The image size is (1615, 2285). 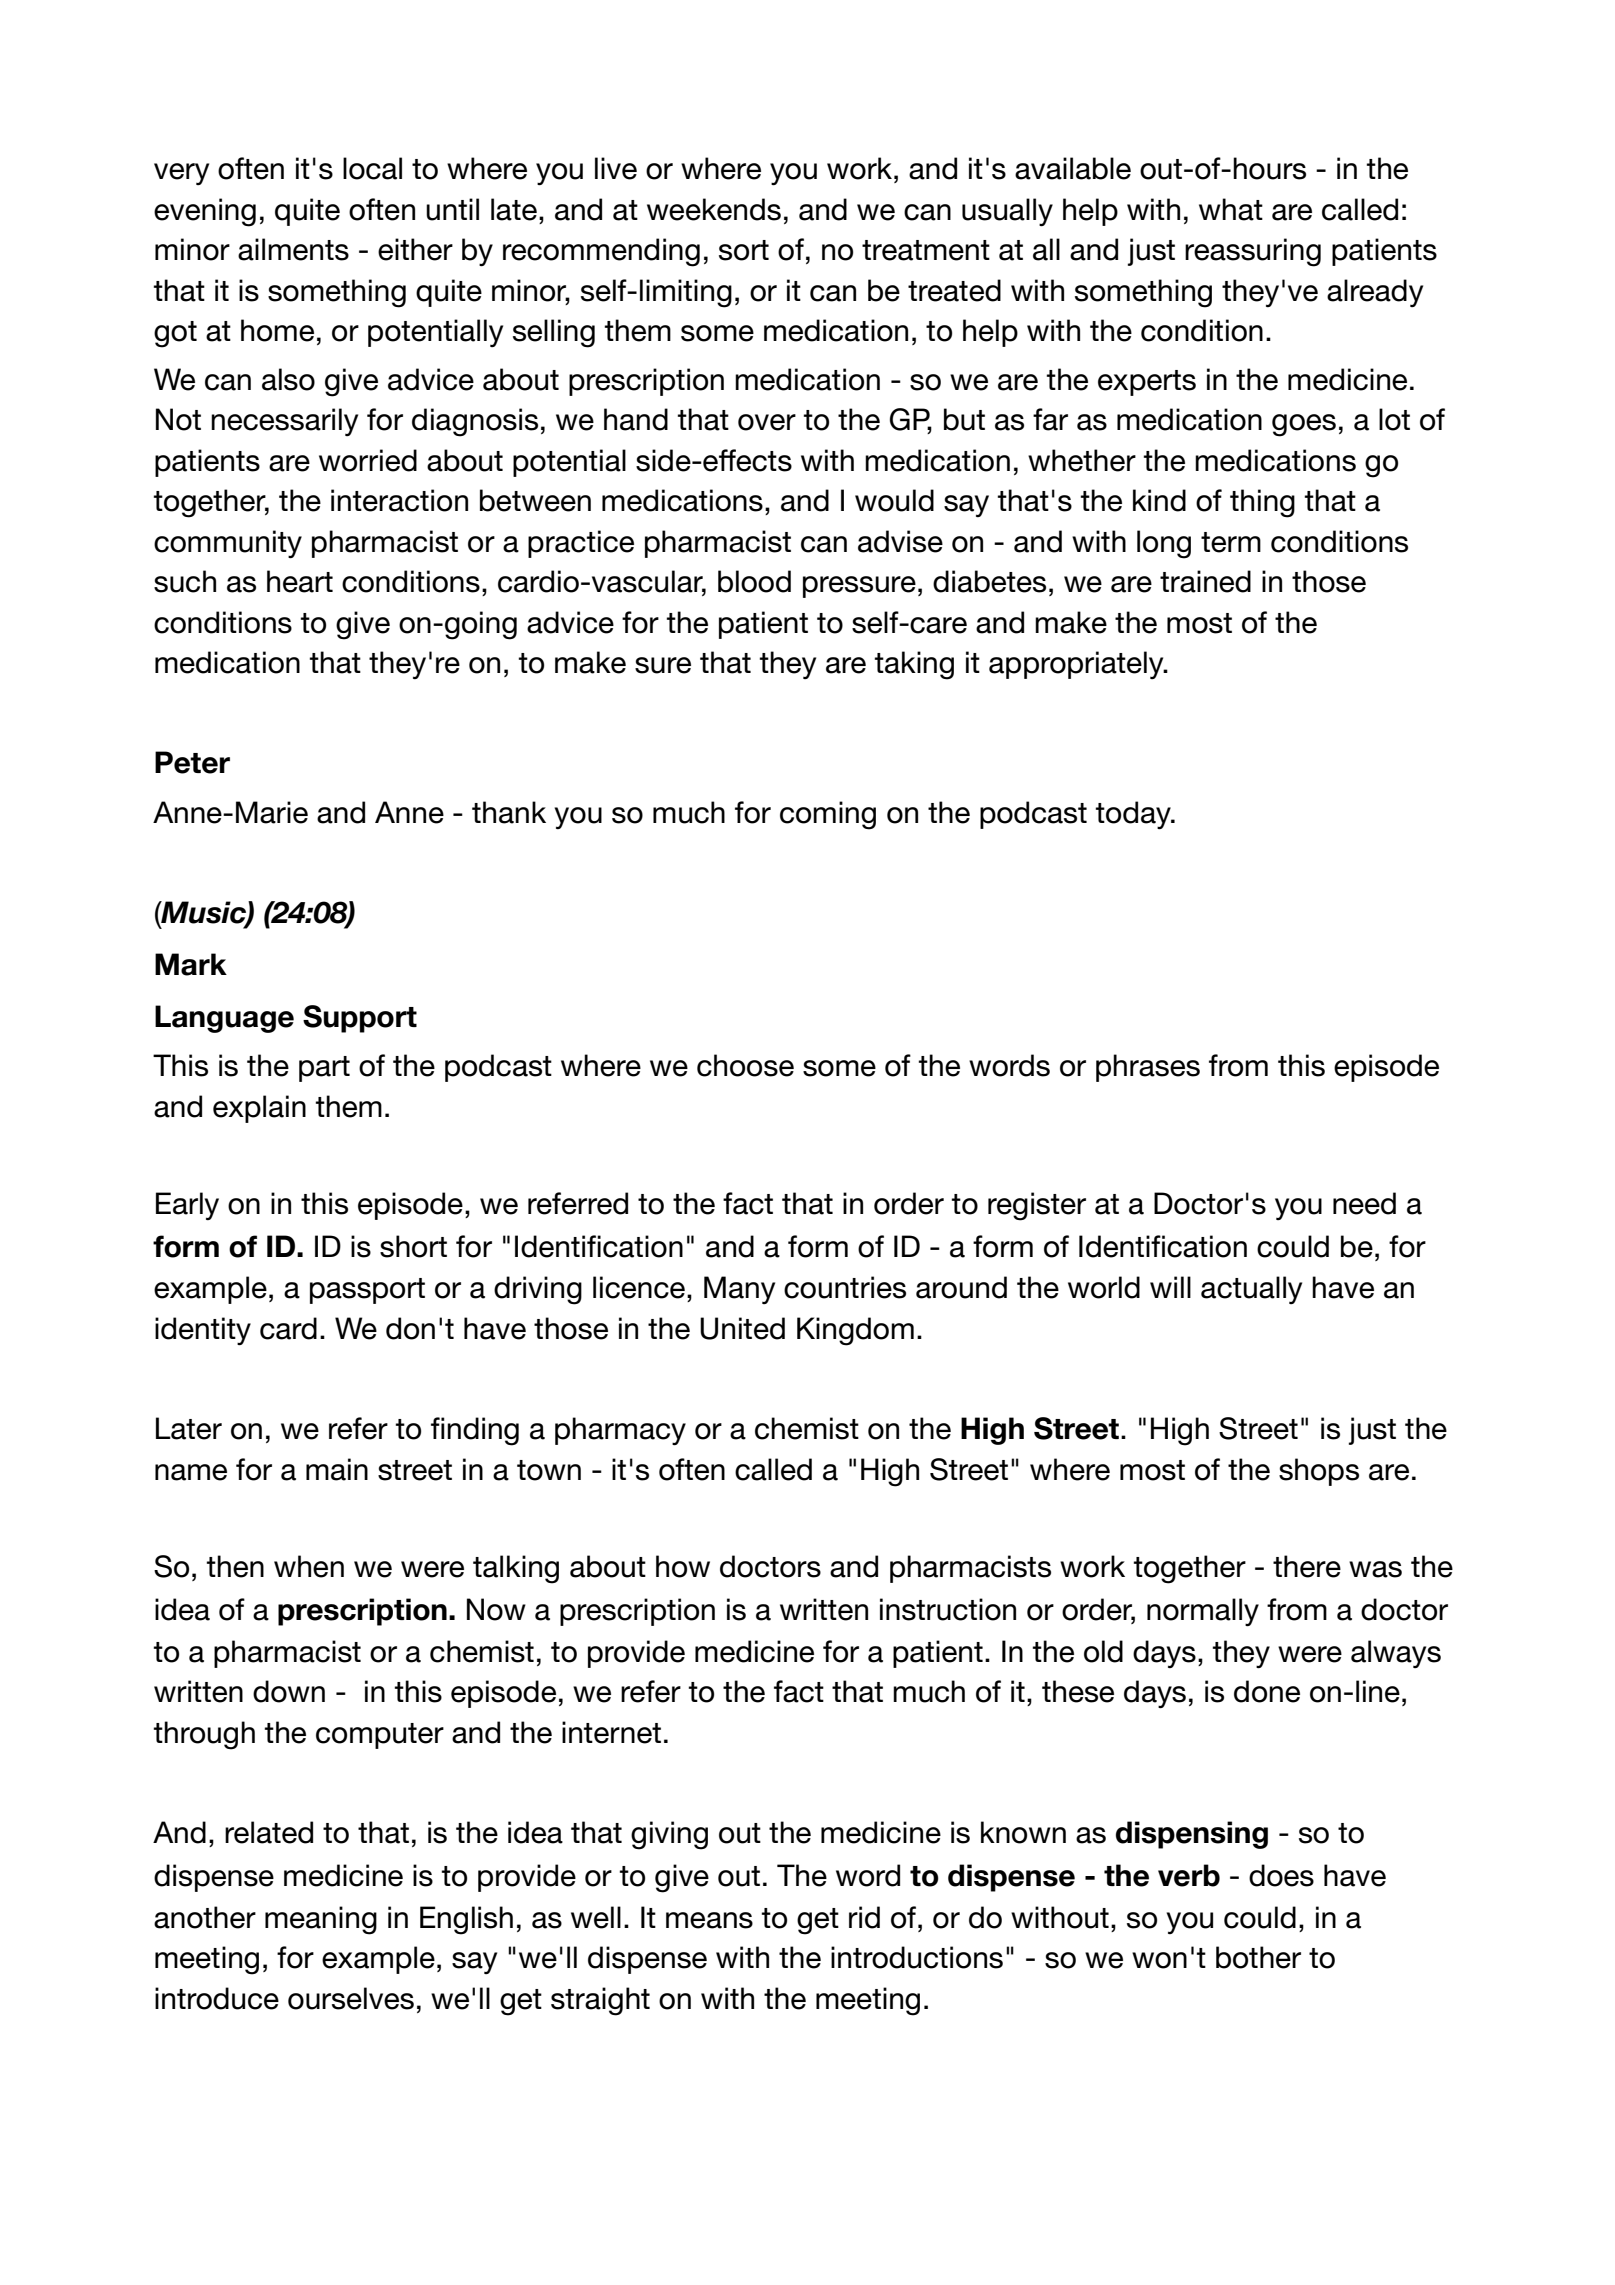 What do you see at coordinates (1231, 209) in the page?
I see `what` at bounding box center [1231, 209].
